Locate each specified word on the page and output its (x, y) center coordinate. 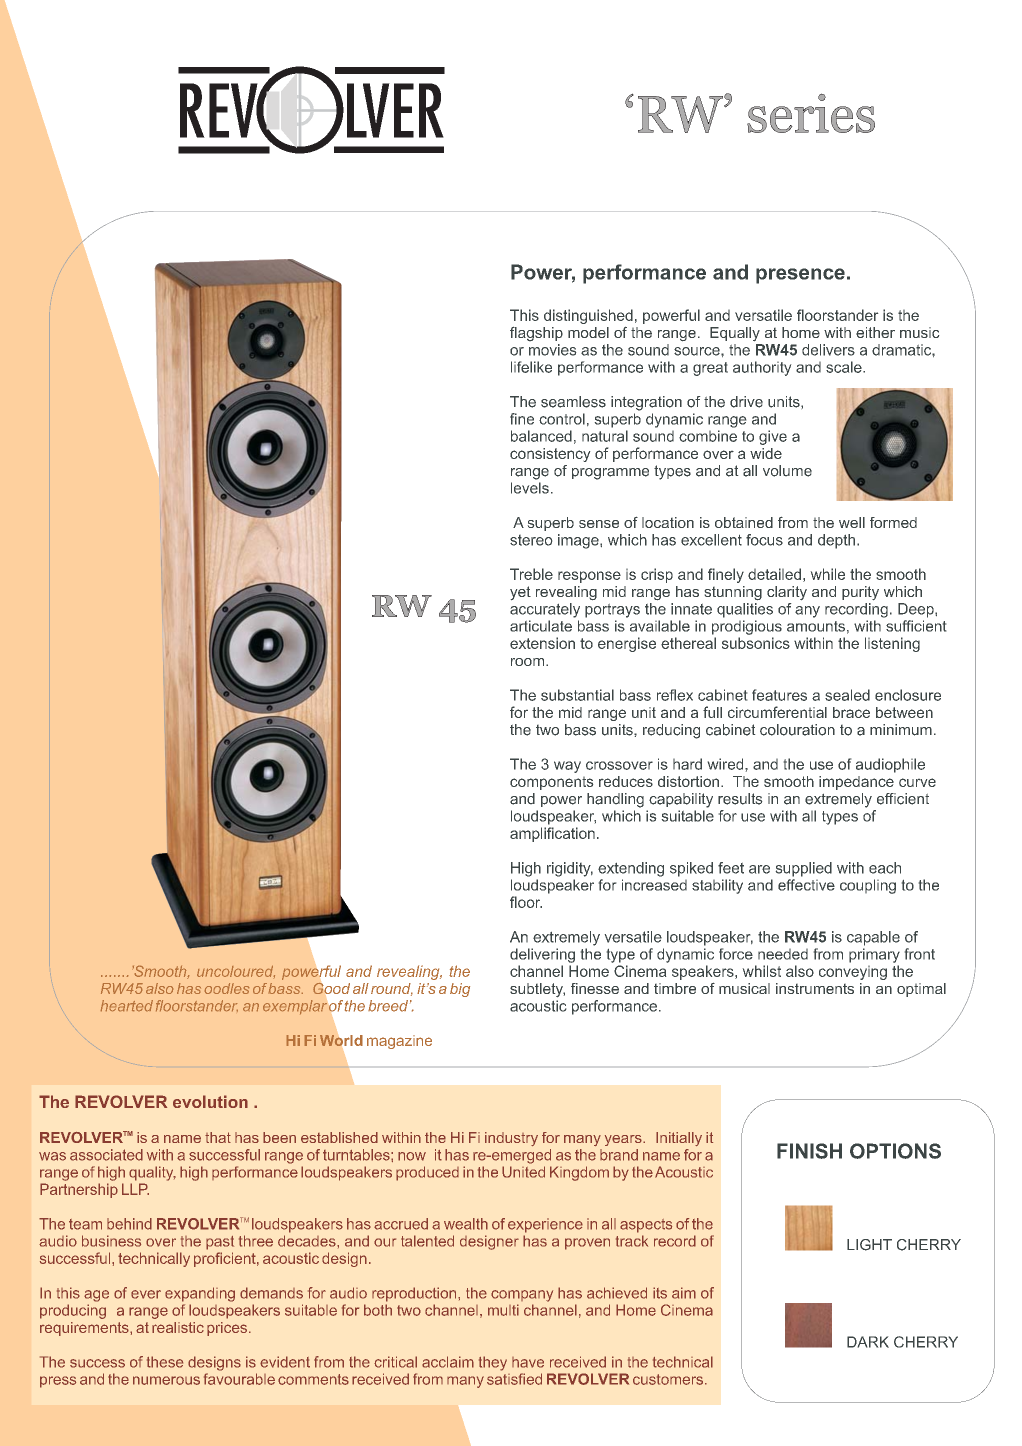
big (460, 990)
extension (542, 643)
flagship (536, 334)
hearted (127, 1005)
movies (552, 350)
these (165, 1362)
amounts (816, 626)
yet (520, 593)
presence (800, 276)
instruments (815, 988)
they (493, 1363)
